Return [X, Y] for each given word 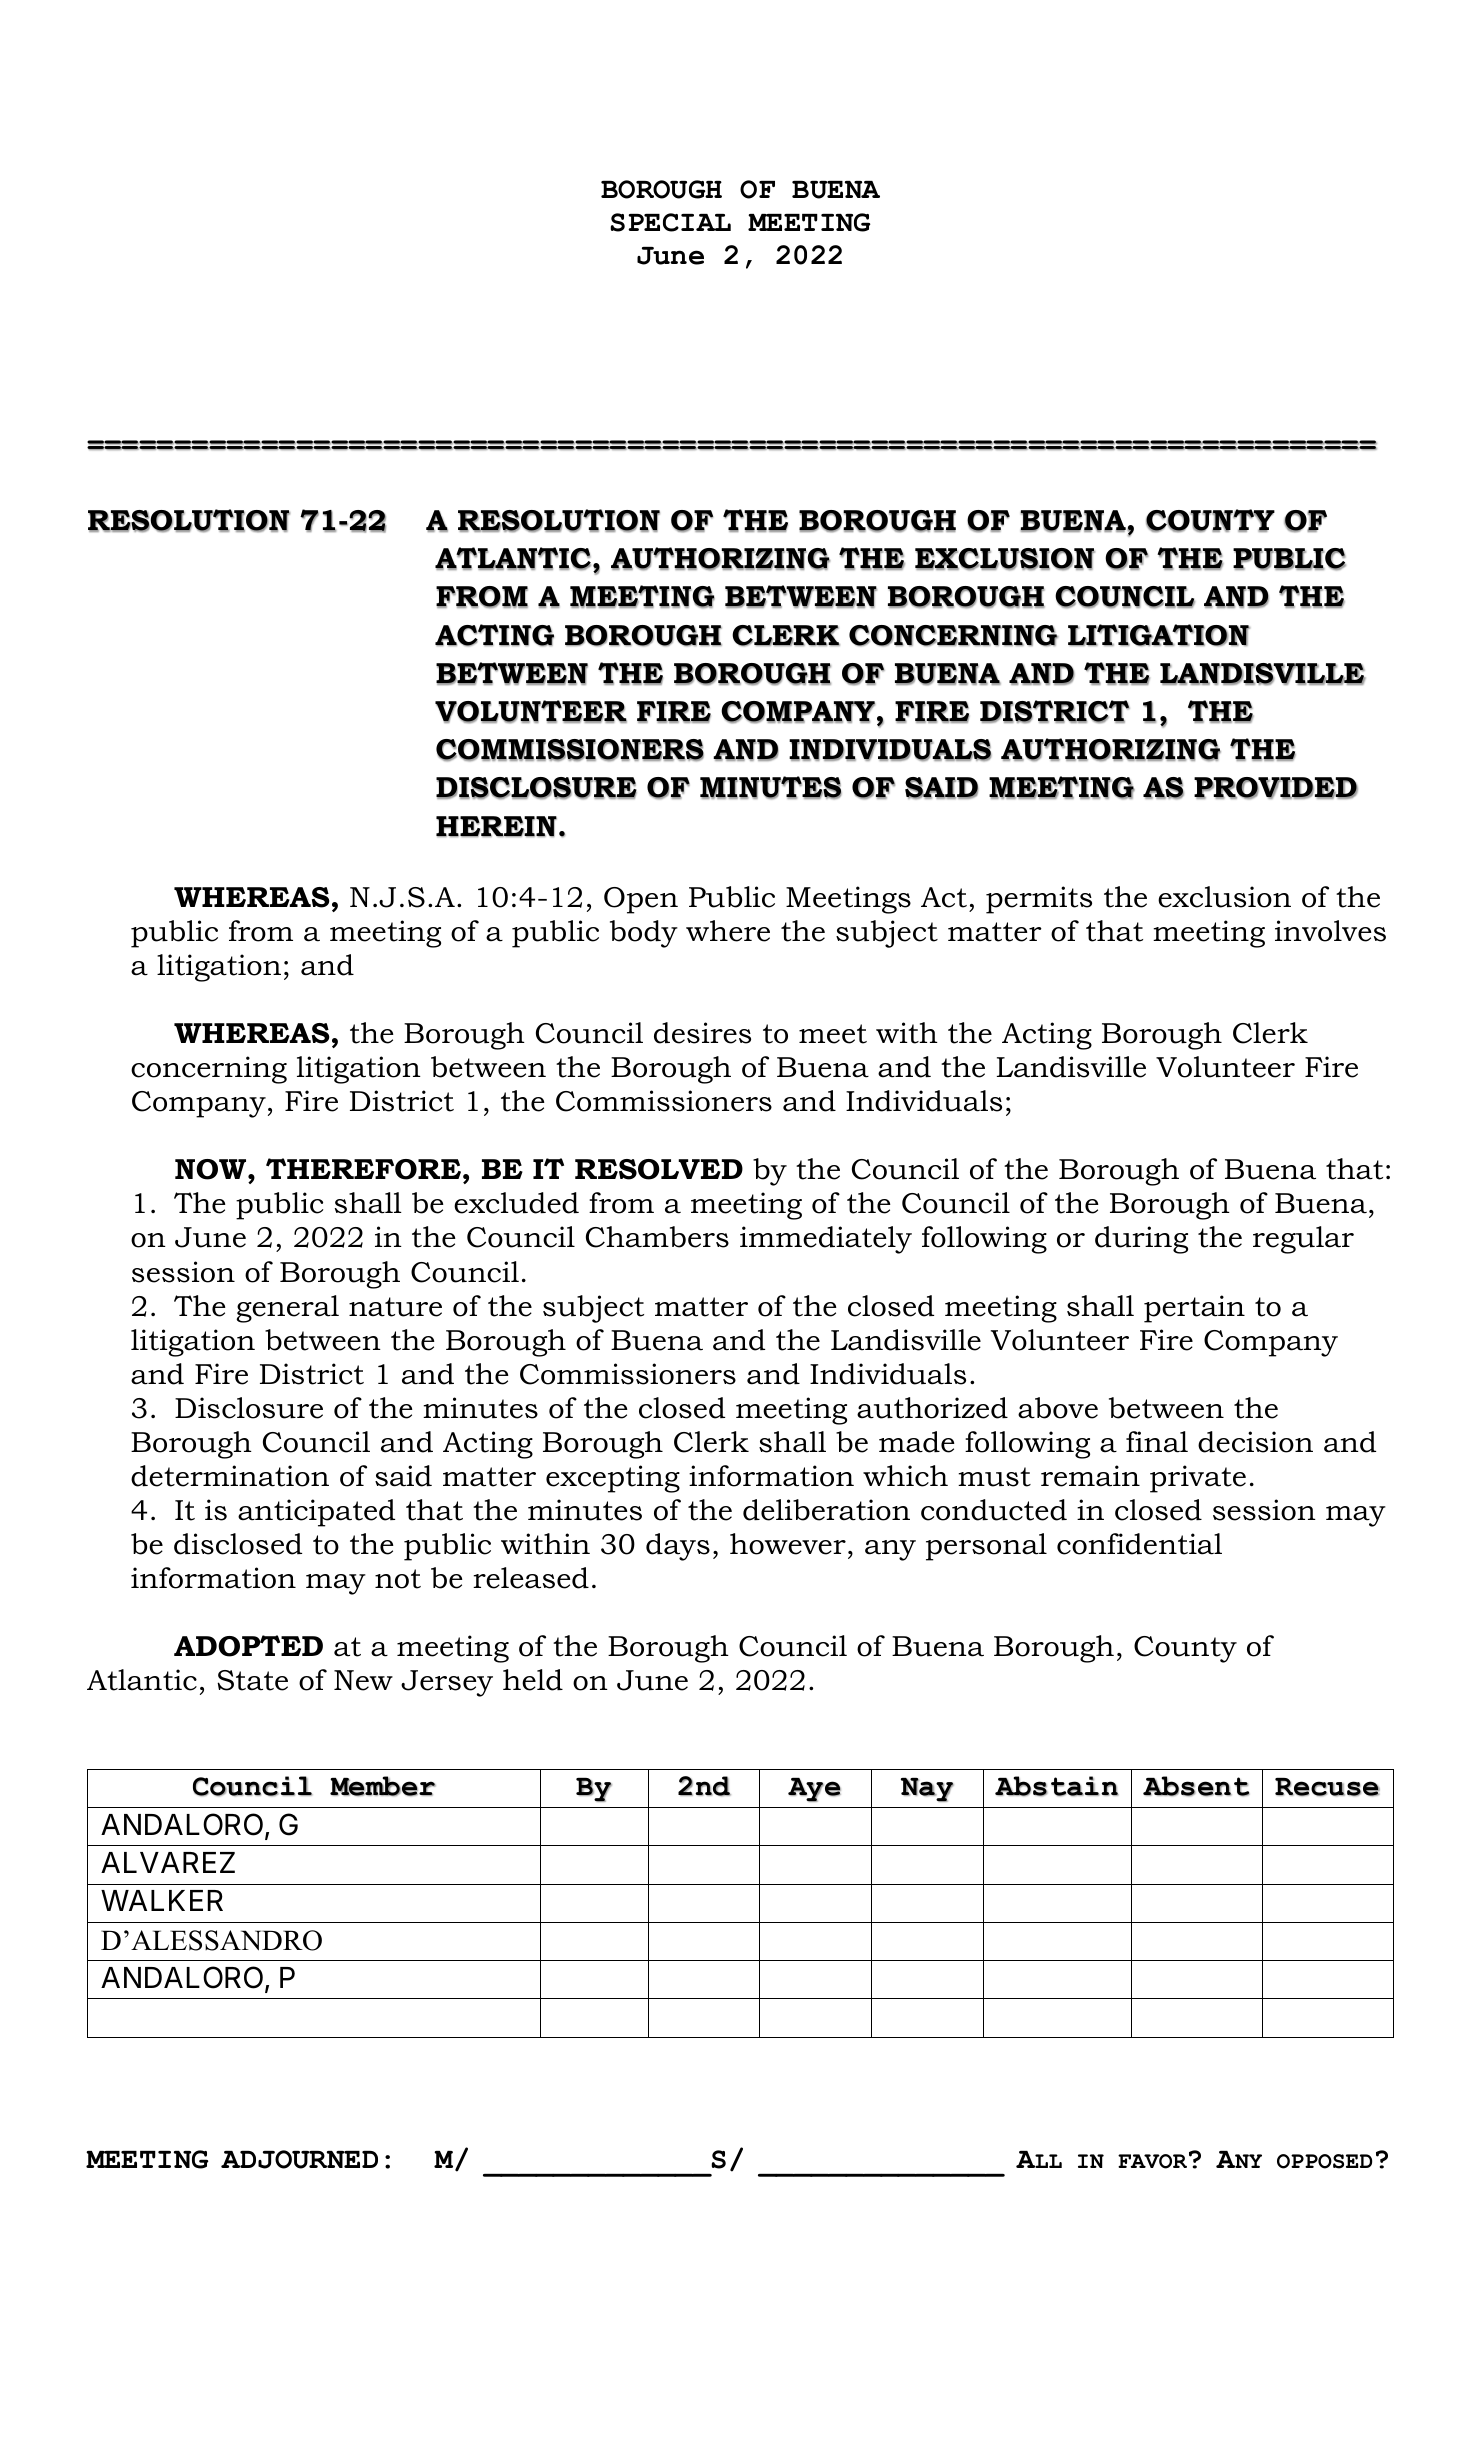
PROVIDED [1276, 788]
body [644, 934]
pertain [1194, 1309]
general [287, 1309]
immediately [826, 1240]
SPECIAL [670, 222]
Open [641, 900]
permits [1039, 900]
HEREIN [496, 826]
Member [383, 1786]
